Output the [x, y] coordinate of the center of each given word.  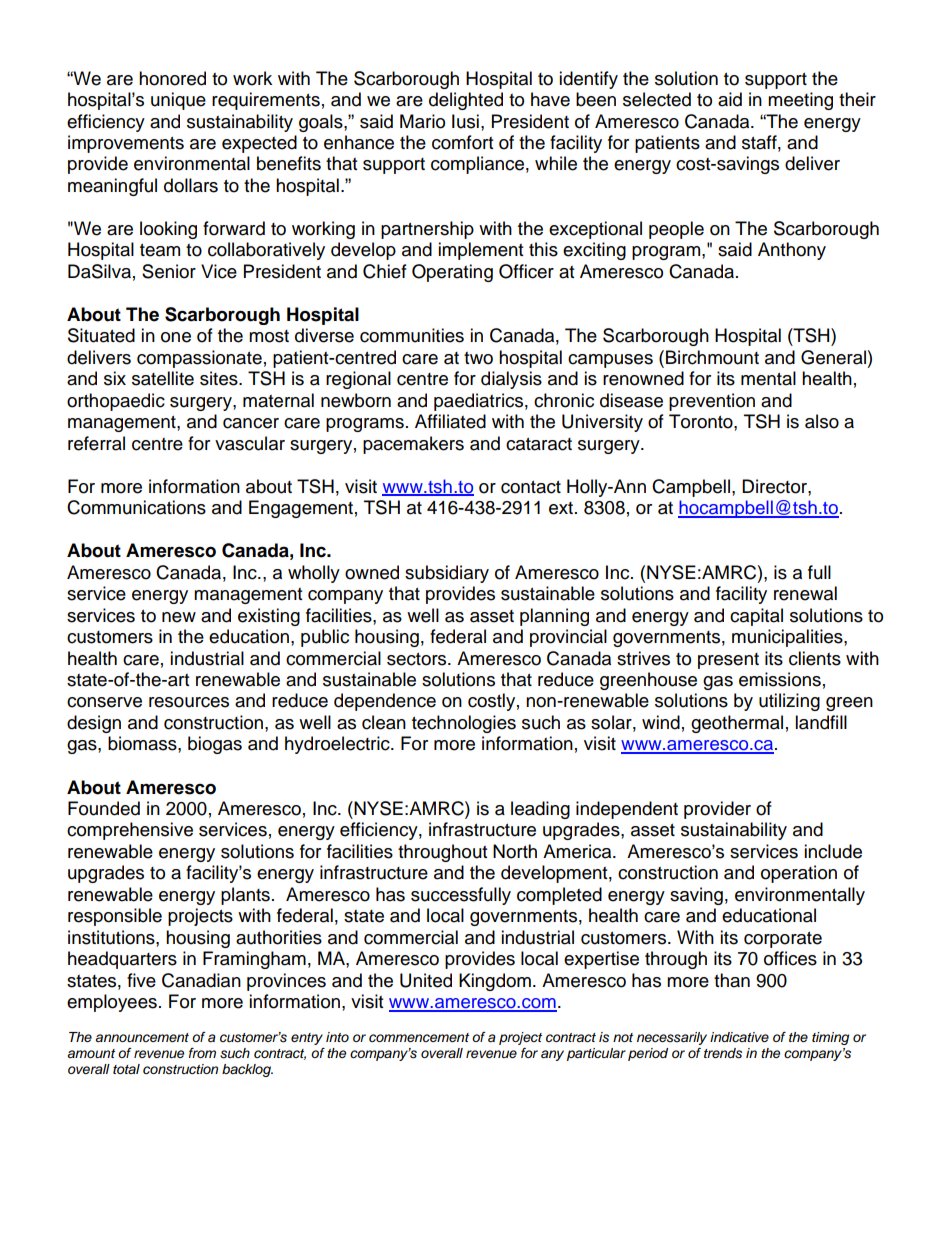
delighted [466, 101]
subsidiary [447, 574]
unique [178, 101]
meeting [800, 101]
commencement [419, 1037]
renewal [805, 593]
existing [269, 617]
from [202, 1053]
